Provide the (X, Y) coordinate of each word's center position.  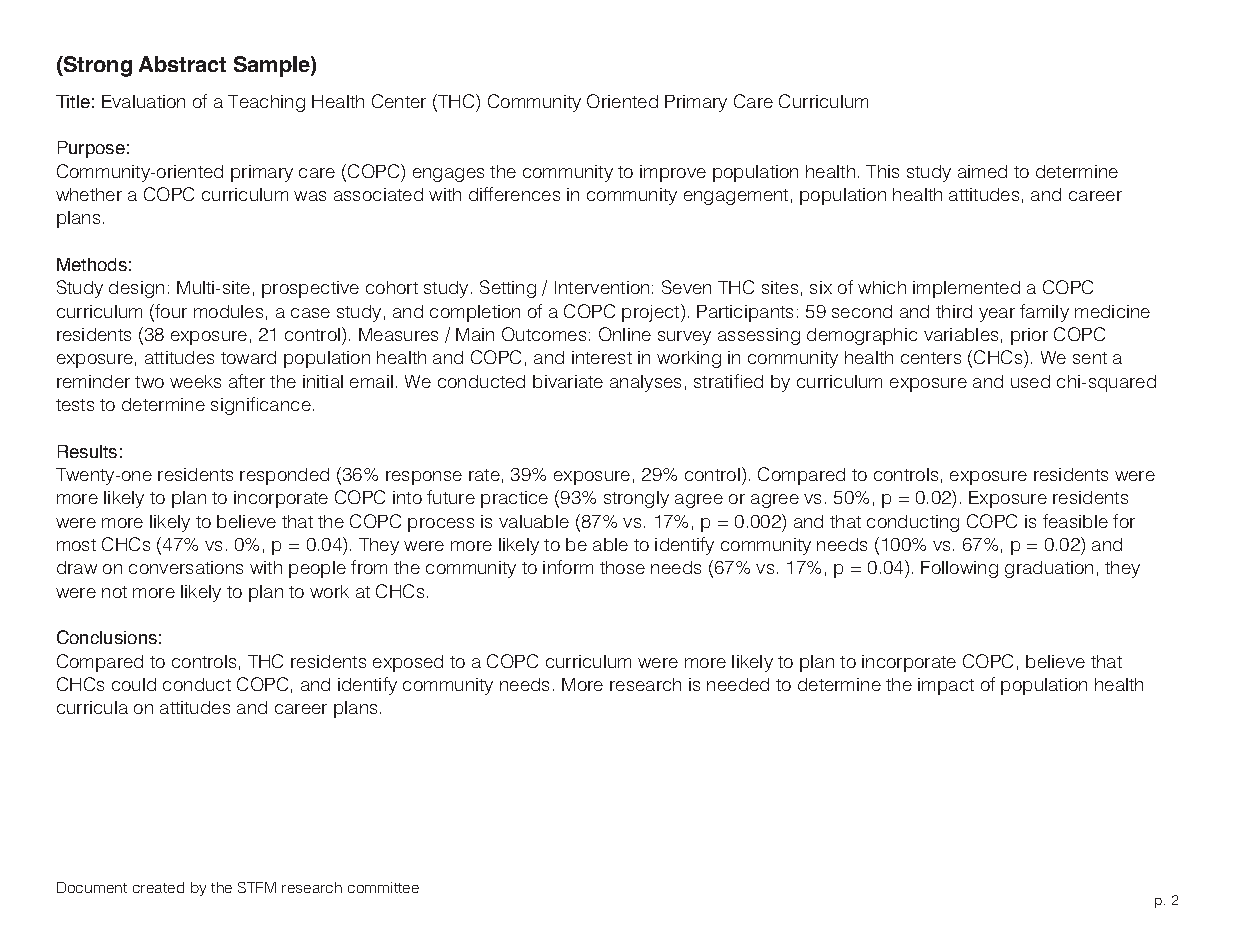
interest (602, 357)
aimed (982, 171)
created (158, 887)
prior (1029, 336)
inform (568, 567)
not (114, 592)
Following (959, 569)
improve (673, 173)
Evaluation (143, 101)
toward (248, 357)
